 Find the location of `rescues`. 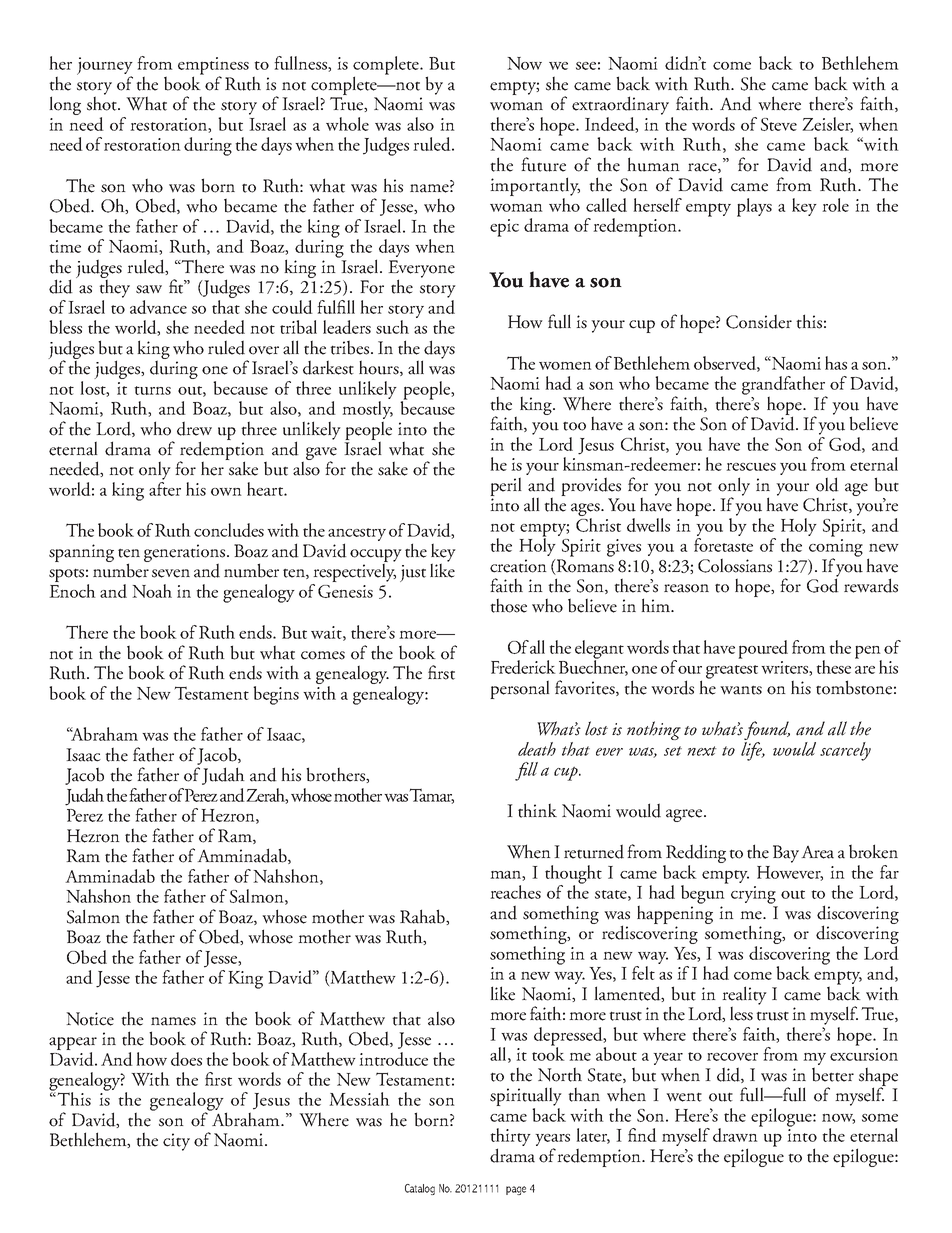

rescues is located at coordinates (751, 467).
